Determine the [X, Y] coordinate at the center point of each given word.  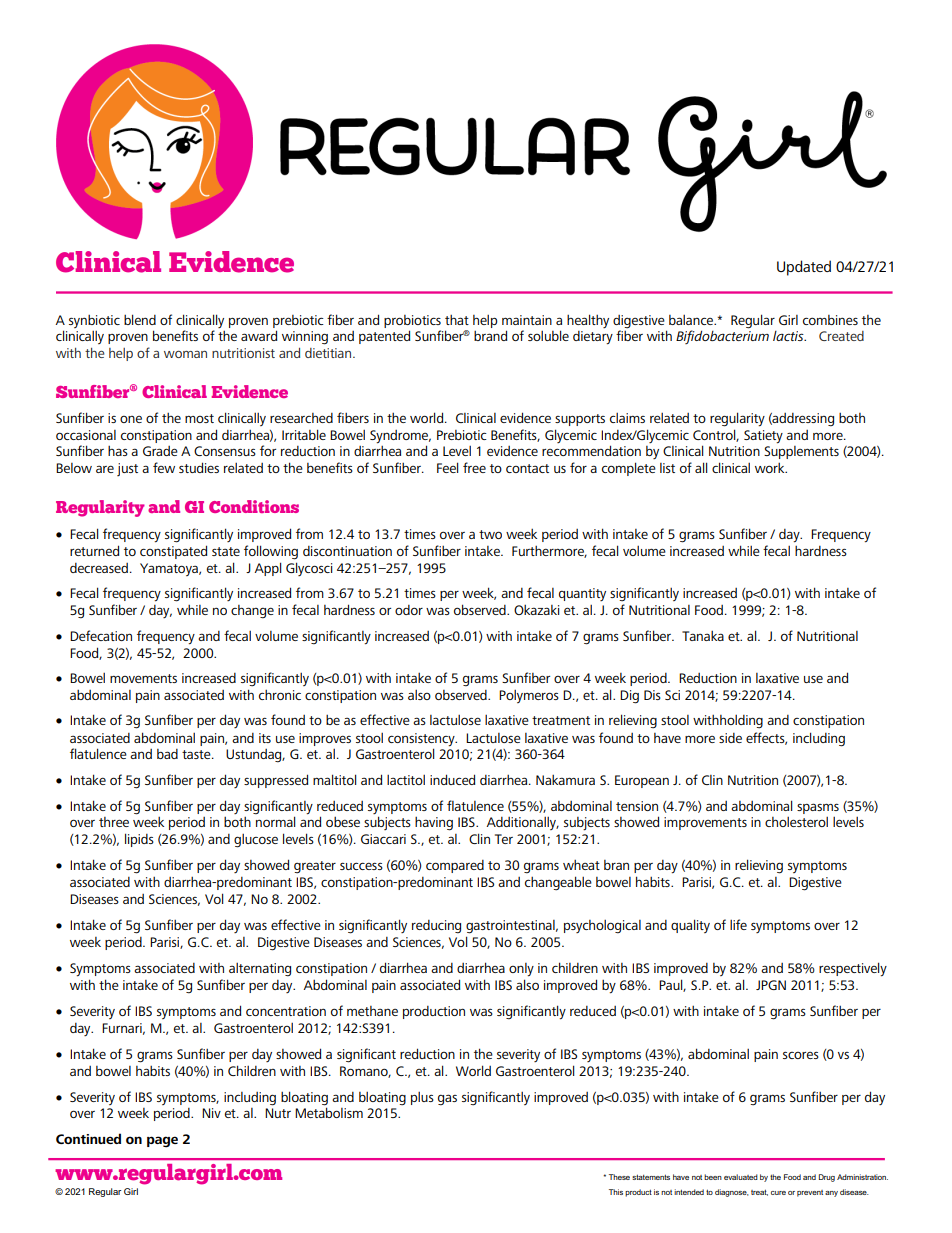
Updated [804, 268]
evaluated [741, 1177]
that [457, 320]
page [162, 1142]
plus [422, 1098]
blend [140, 319]
